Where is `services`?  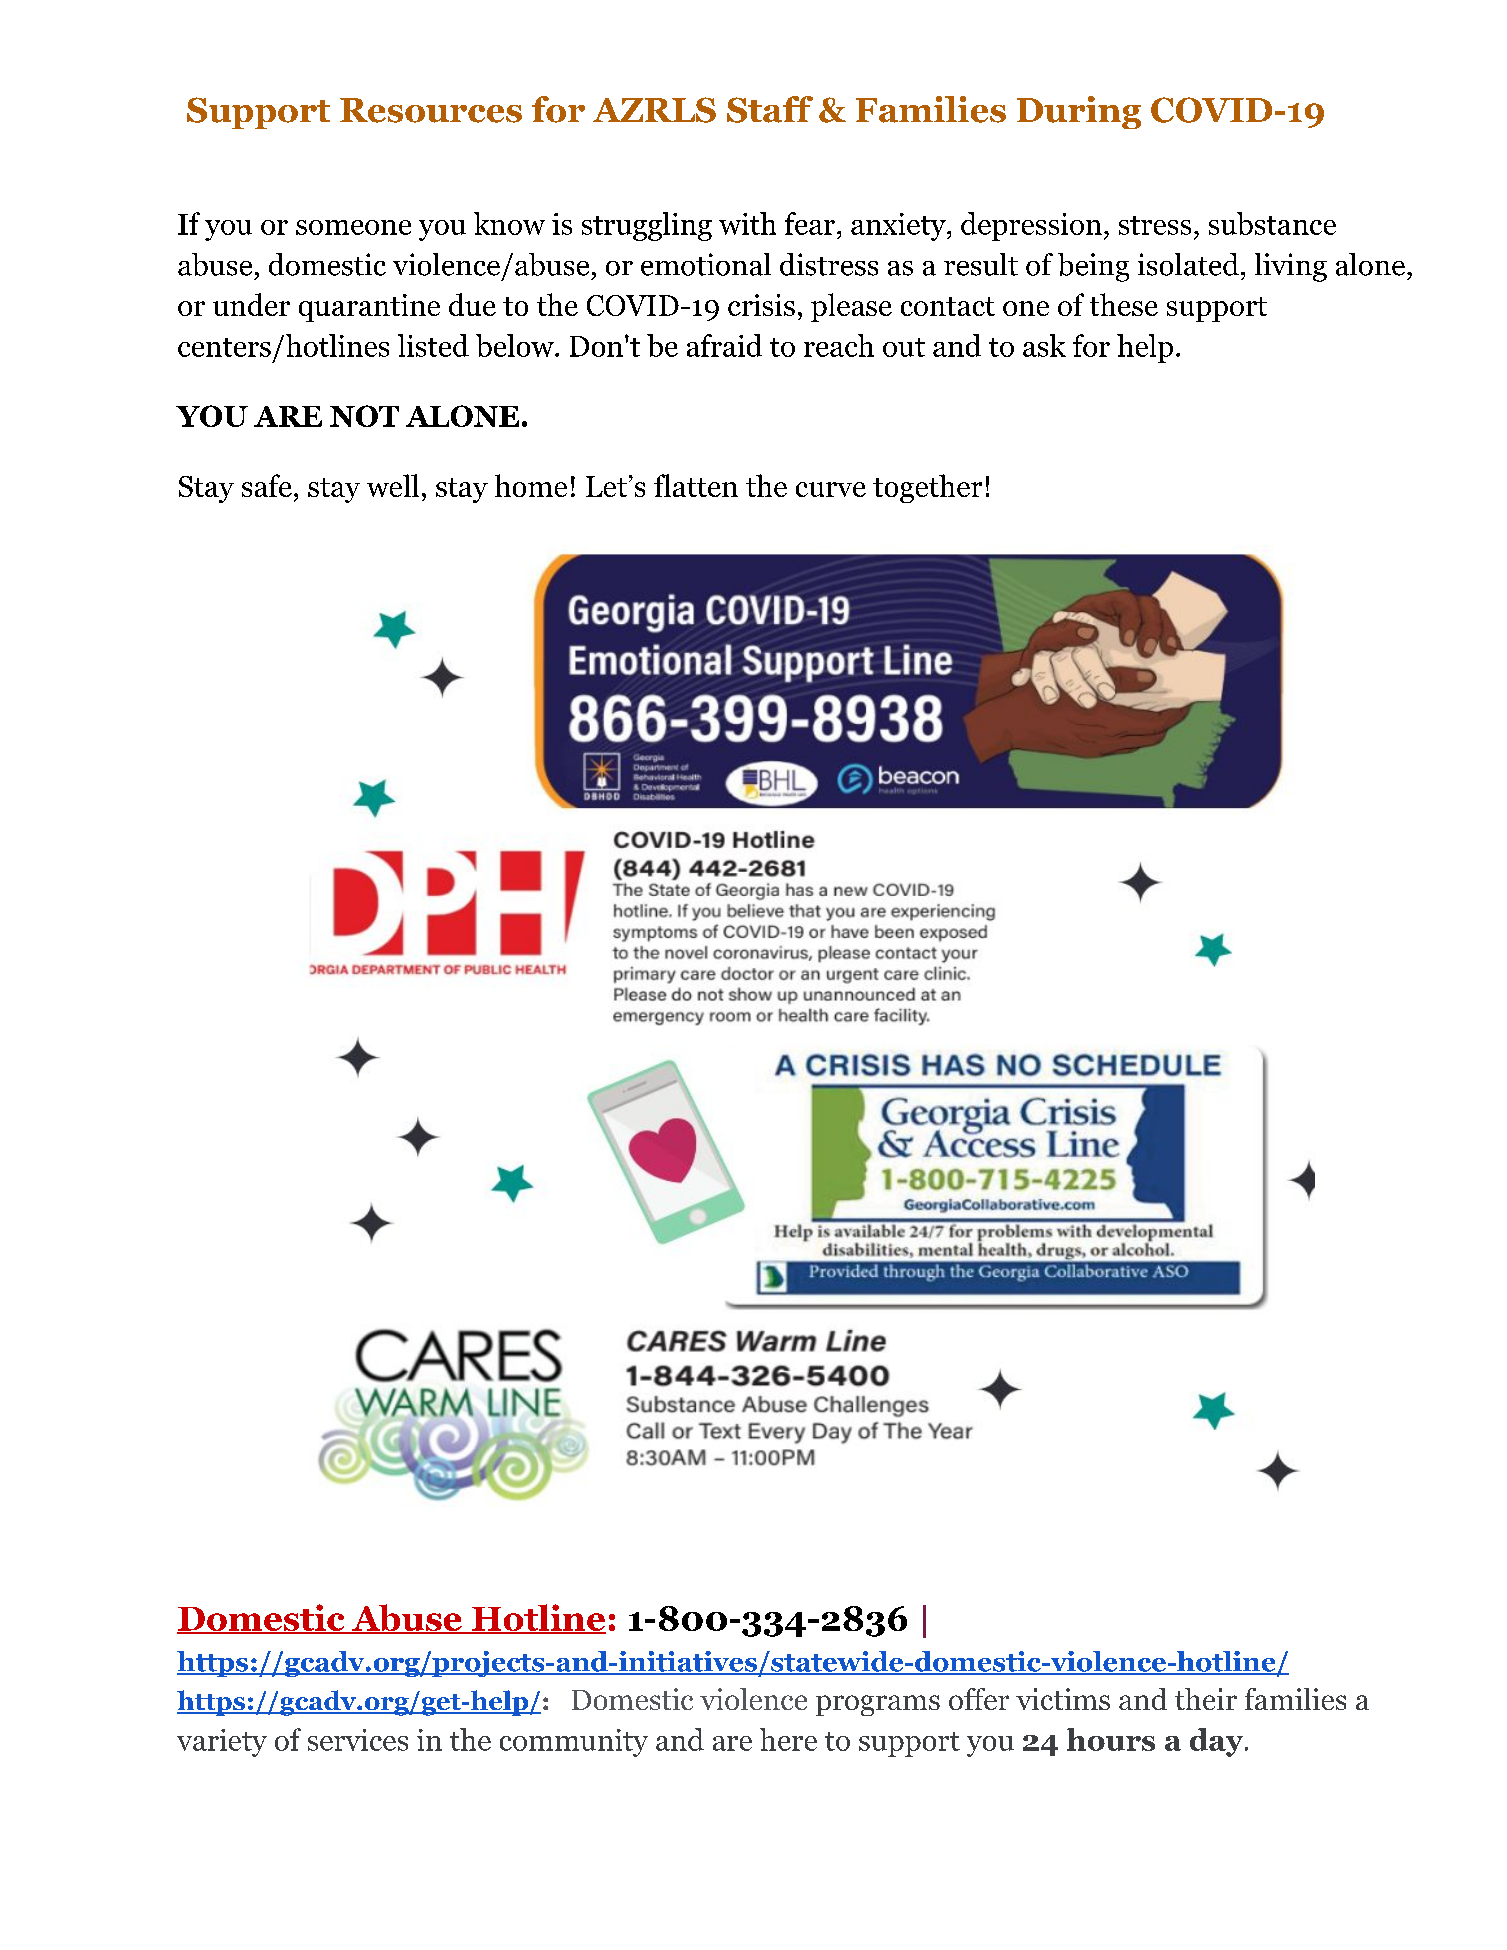
services is located at coordinates (358, 1740).
